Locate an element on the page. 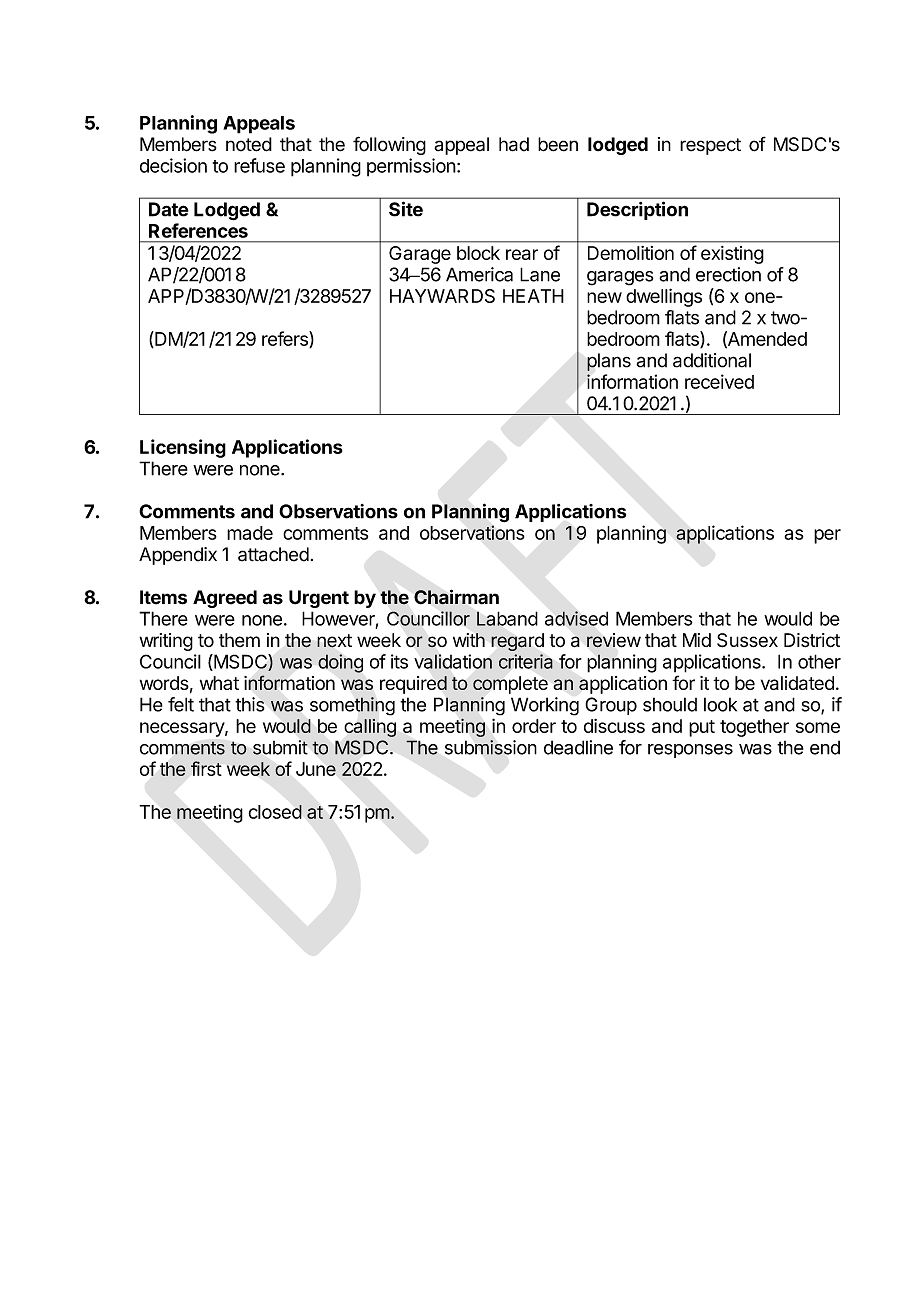  had is located at coordinates (514, 144).
